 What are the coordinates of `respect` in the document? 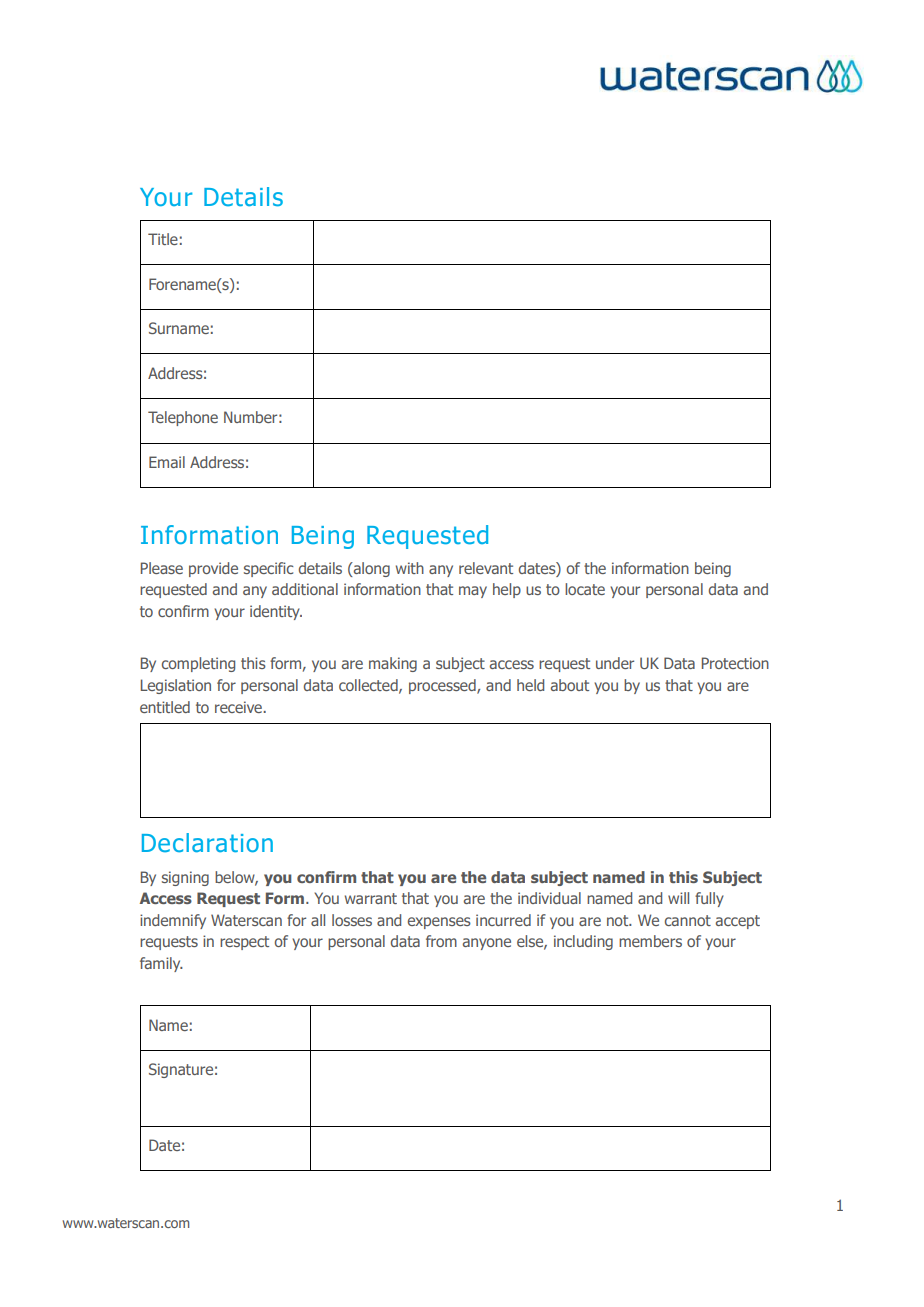 It's located at (244, 943).
